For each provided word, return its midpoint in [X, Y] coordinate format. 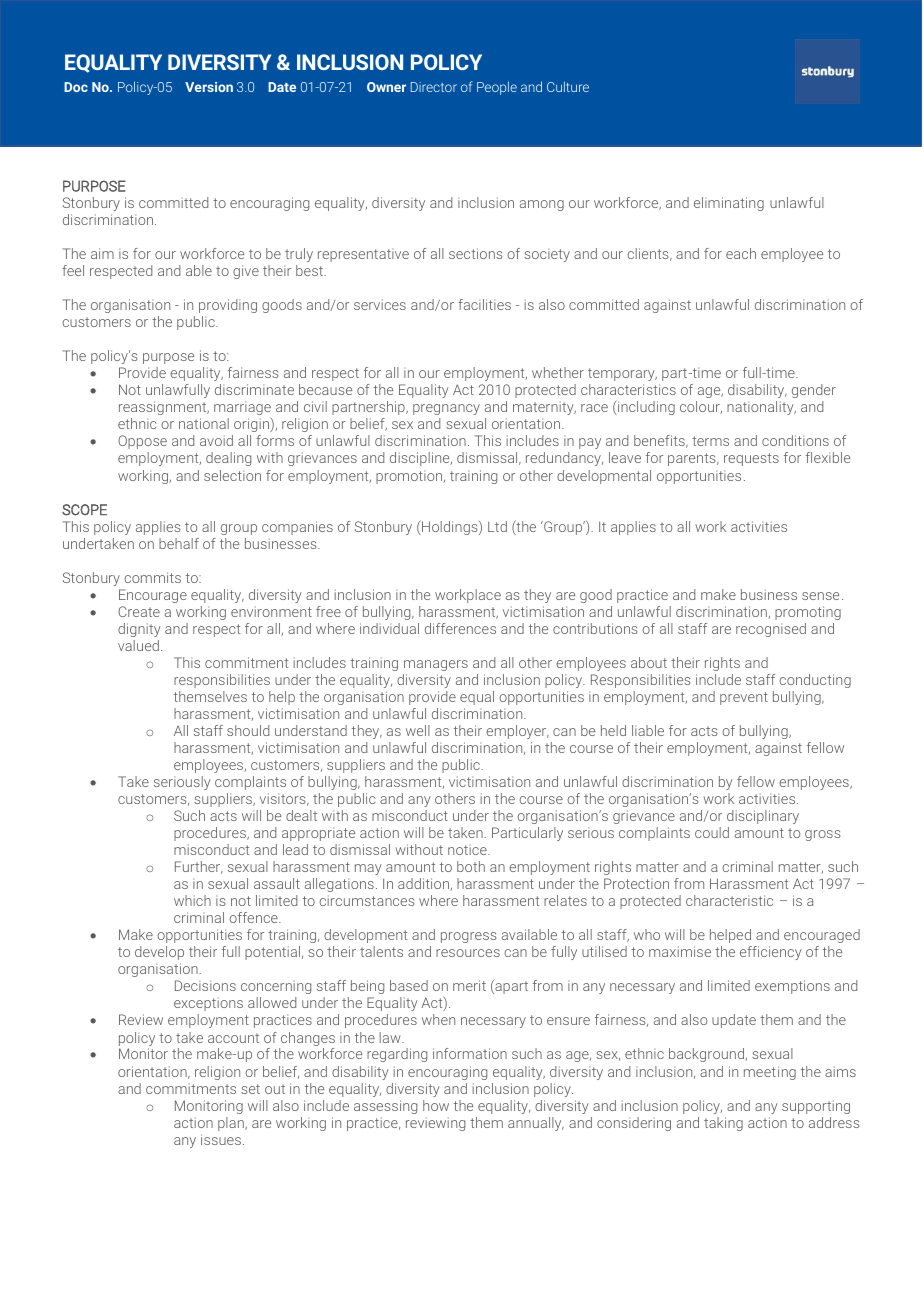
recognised [771, 630]
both [471, 866]
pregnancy [446, 409]
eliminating [729, 204]
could [712, 832]
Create [139, 611]
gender [814, 391]
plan [232, 1124]
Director [434, 87]
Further [199, 867]
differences [460, 628]
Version [209, 87]
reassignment [164, 408]
